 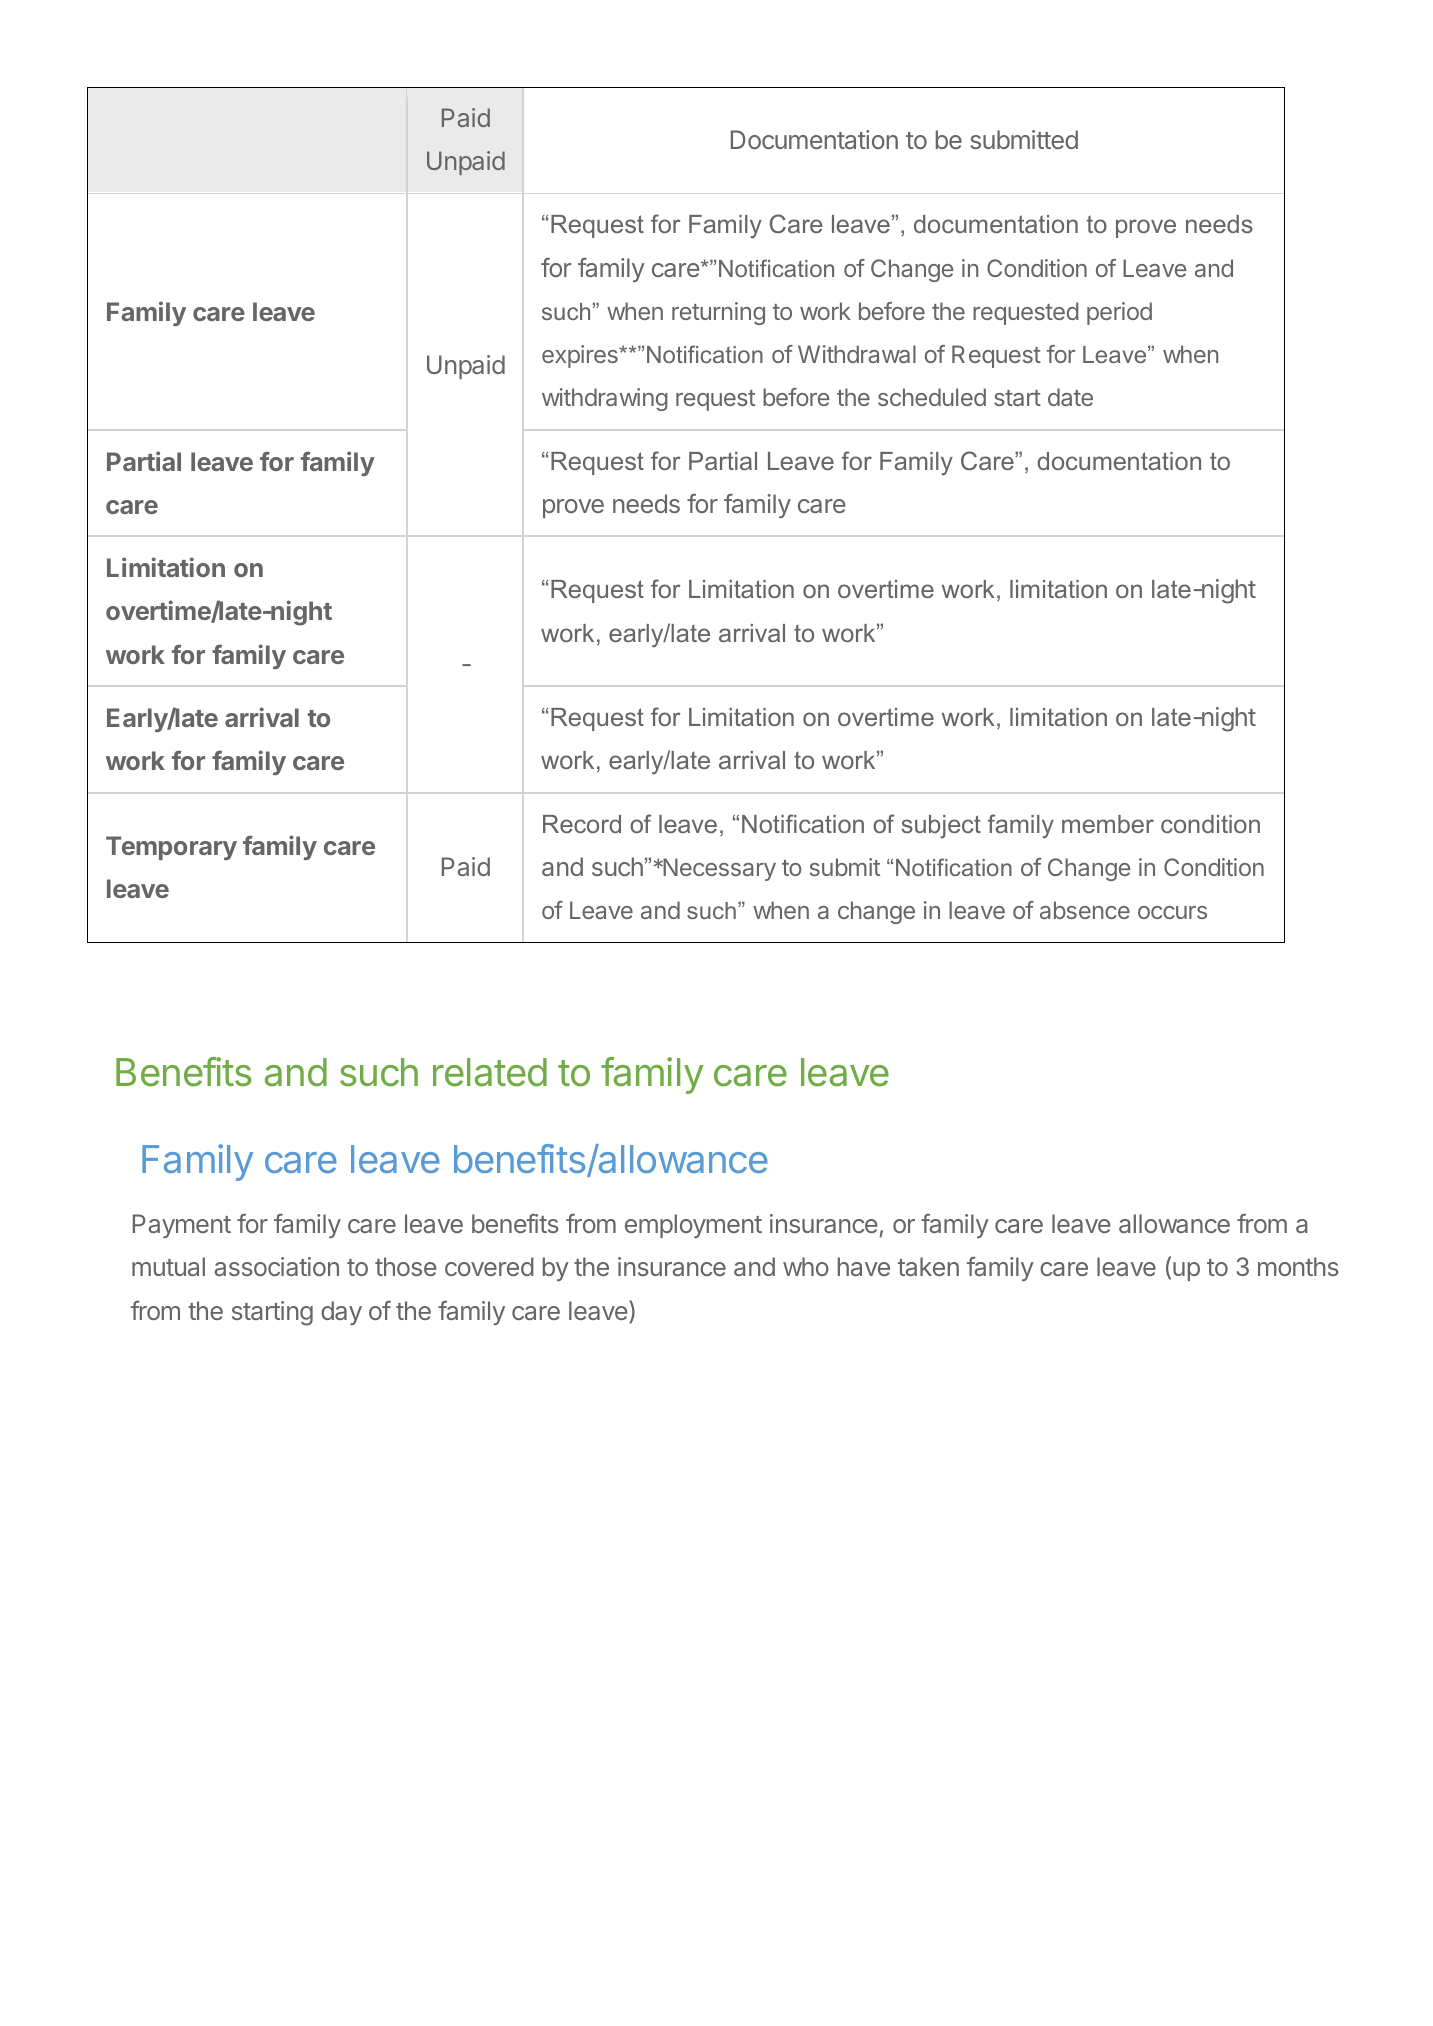 I want to click on absence, so click(x=1085, y=910).
